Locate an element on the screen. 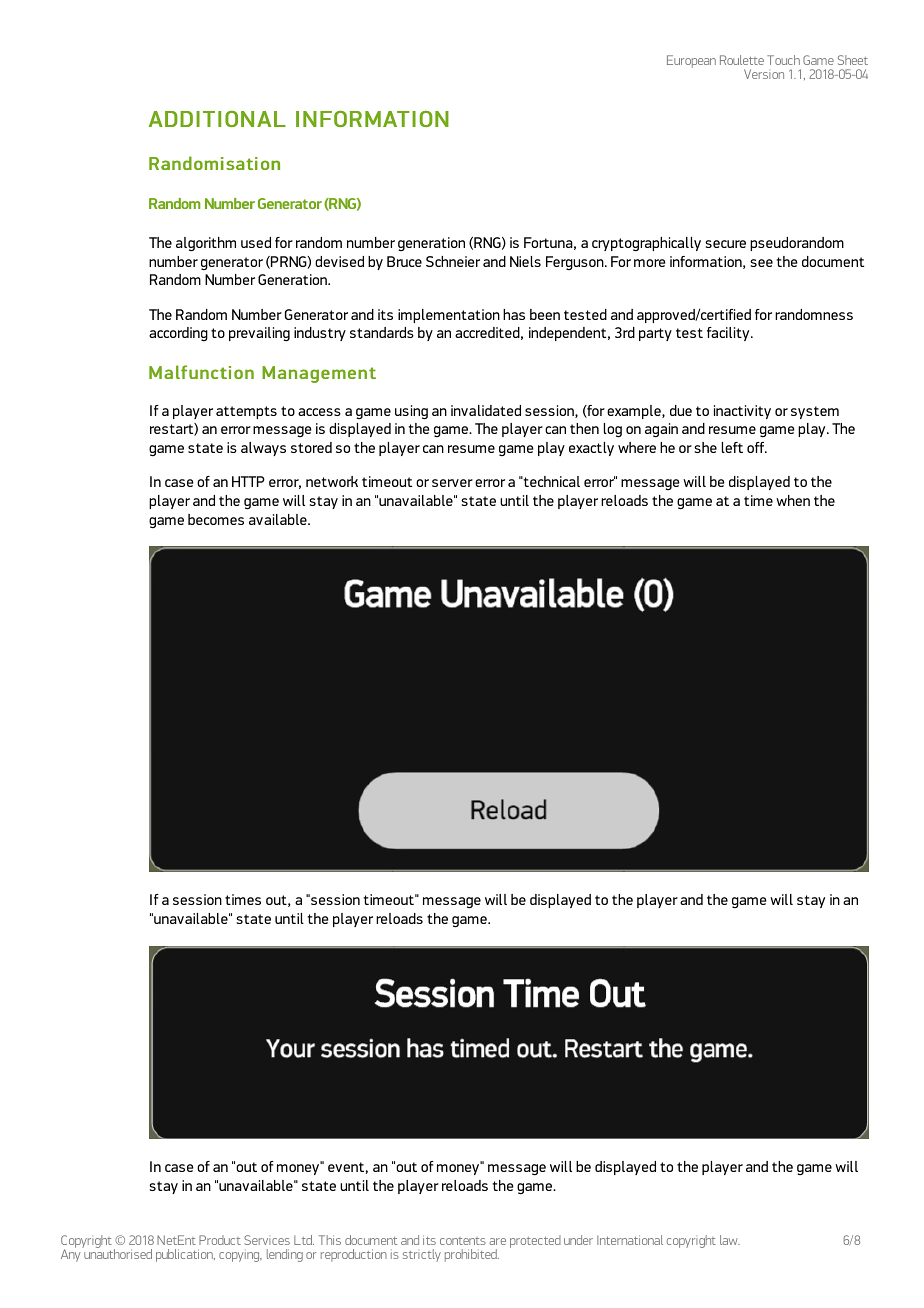 The image size is (924, 1308). server is located at coordinates (452, 483).
